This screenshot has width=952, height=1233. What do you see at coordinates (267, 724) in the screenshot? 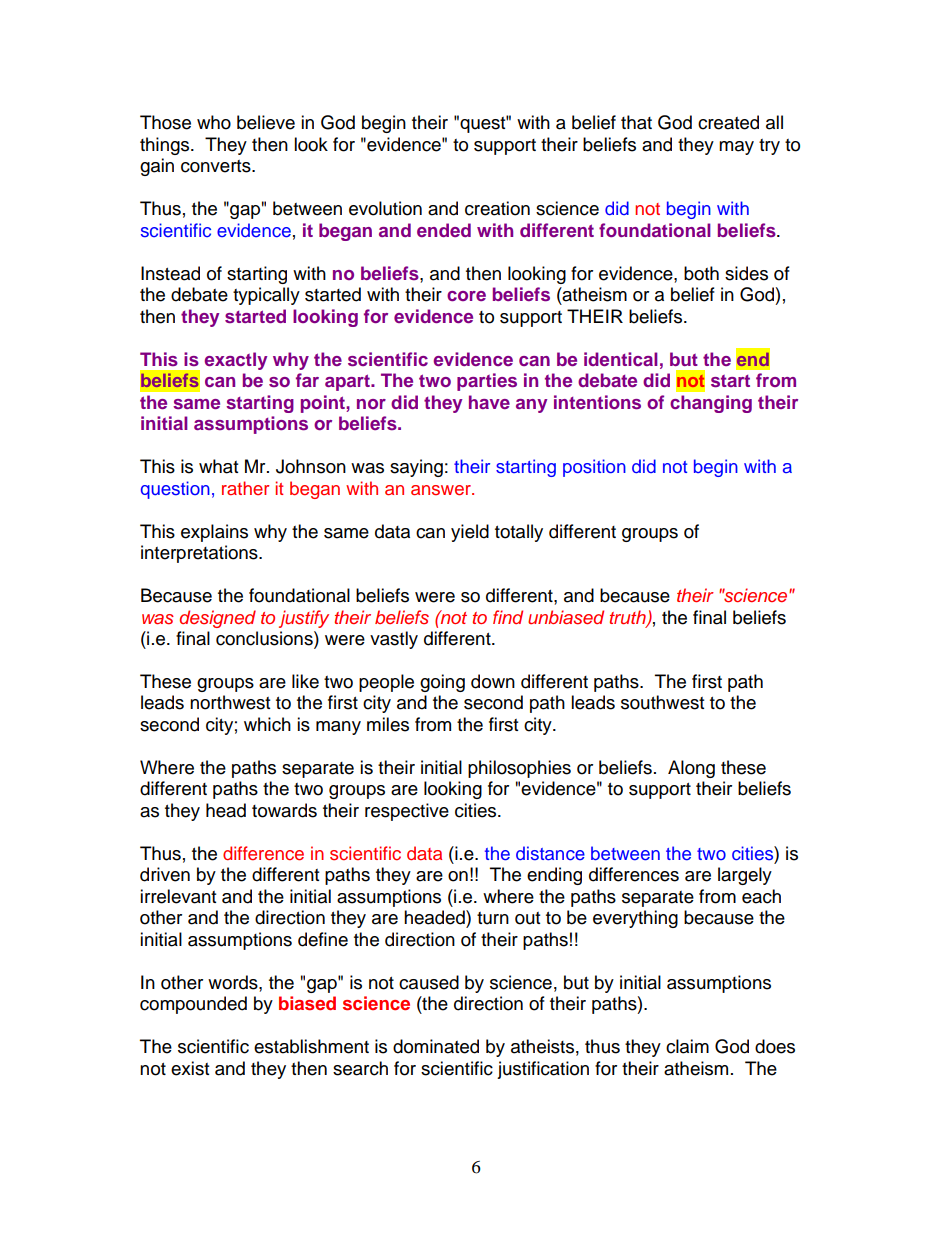
I see `which` at bounding box center [267, 724].
